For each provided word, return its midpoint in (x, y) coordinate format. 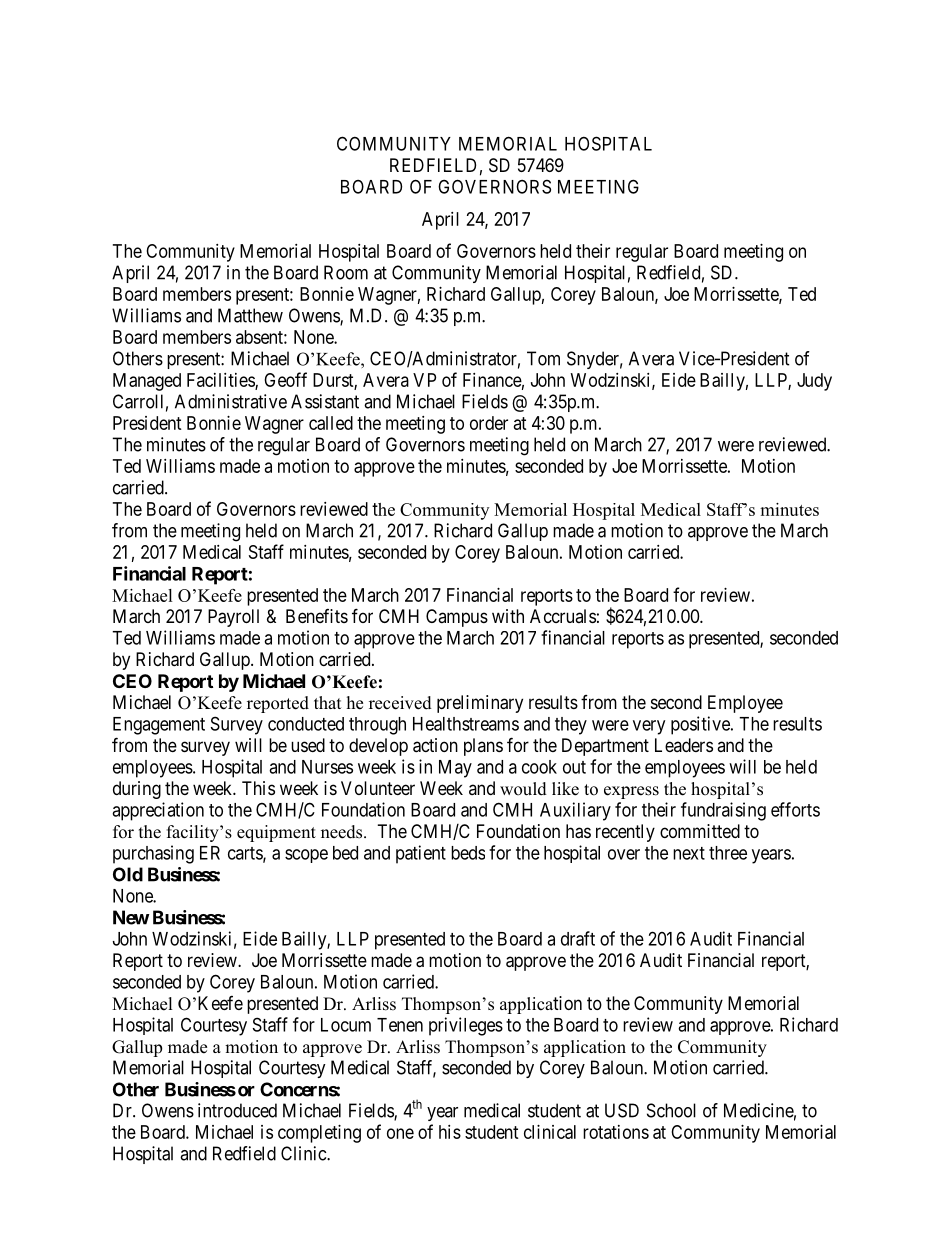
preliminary (480, 704)
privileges (466, 1026)
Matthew (250, 315)
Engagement (159, 726)
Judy (814, 382)
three (728, 853)
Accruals (563, 616)
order (489, 423)
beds (468, 853)
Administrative (231, 401)
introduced (237, 1110)
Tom (543, 358)
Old (128, 874)
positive (701, 725)
